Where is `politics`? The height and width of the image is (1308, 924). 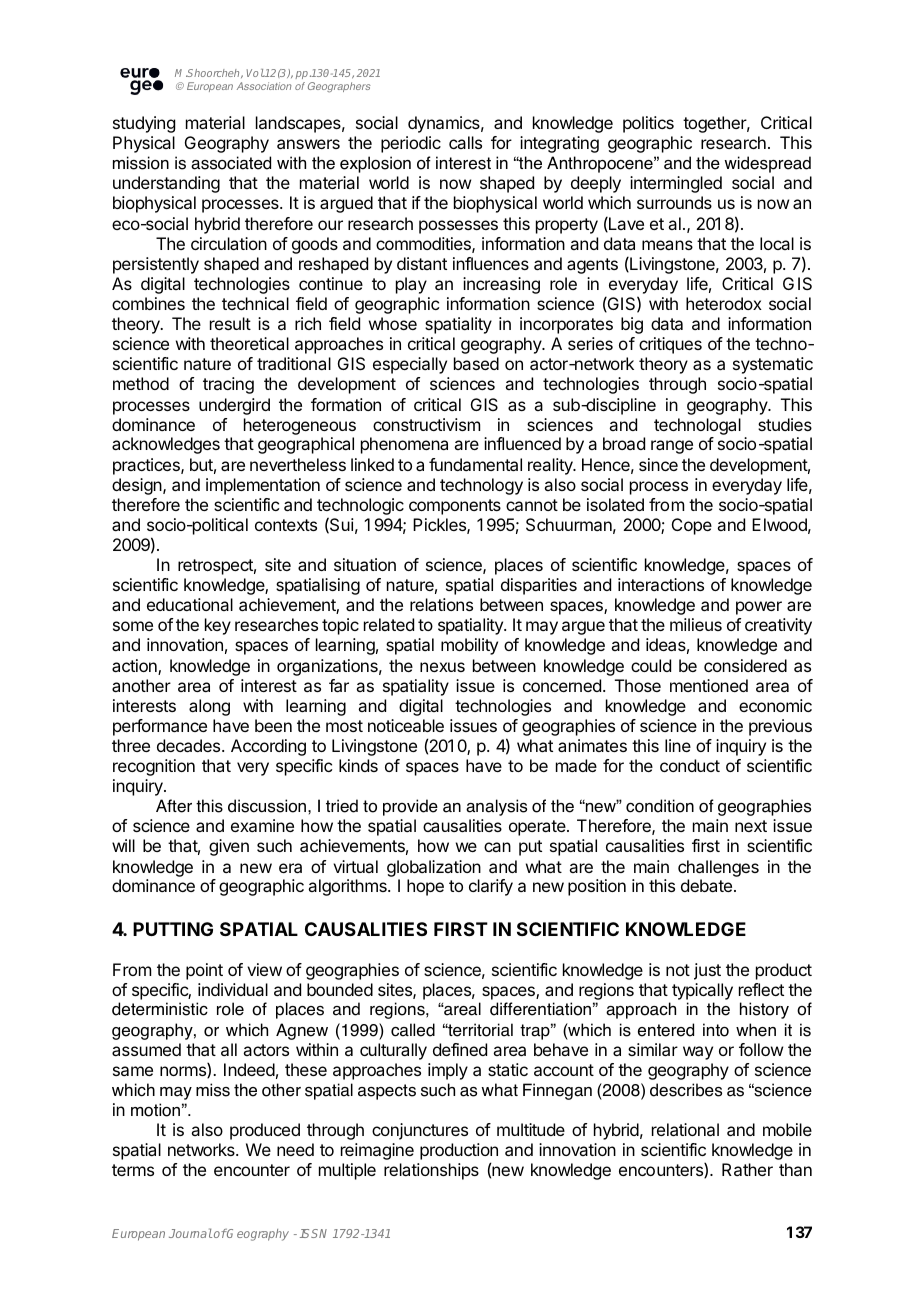 politics is located at coordinates (648, 124).
